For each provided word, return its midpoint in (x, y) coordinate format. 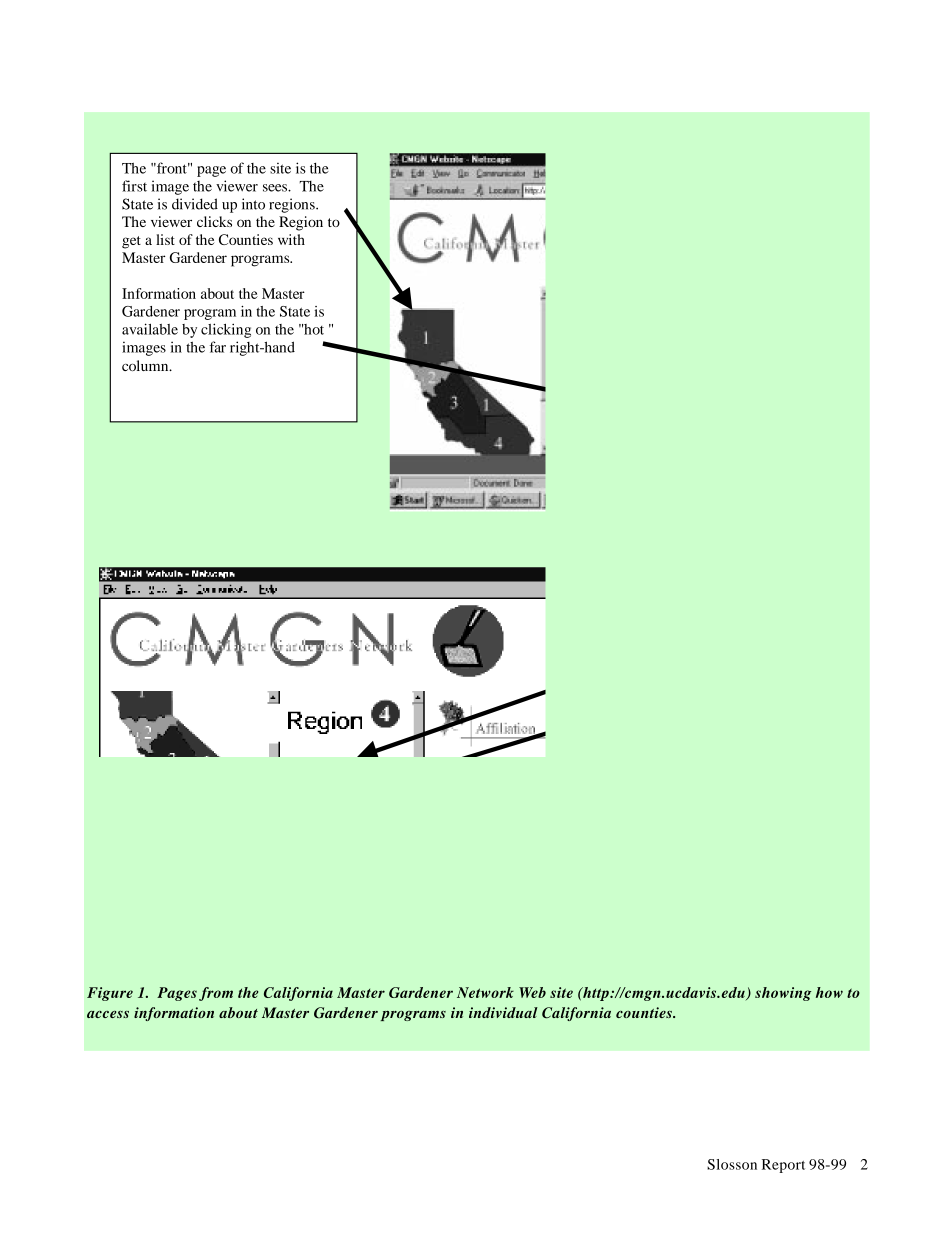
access (108, 1014)
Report (783, 1166)
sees (276, 188)
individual (503, 1012)
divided (195, 204)
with (291, 239)
